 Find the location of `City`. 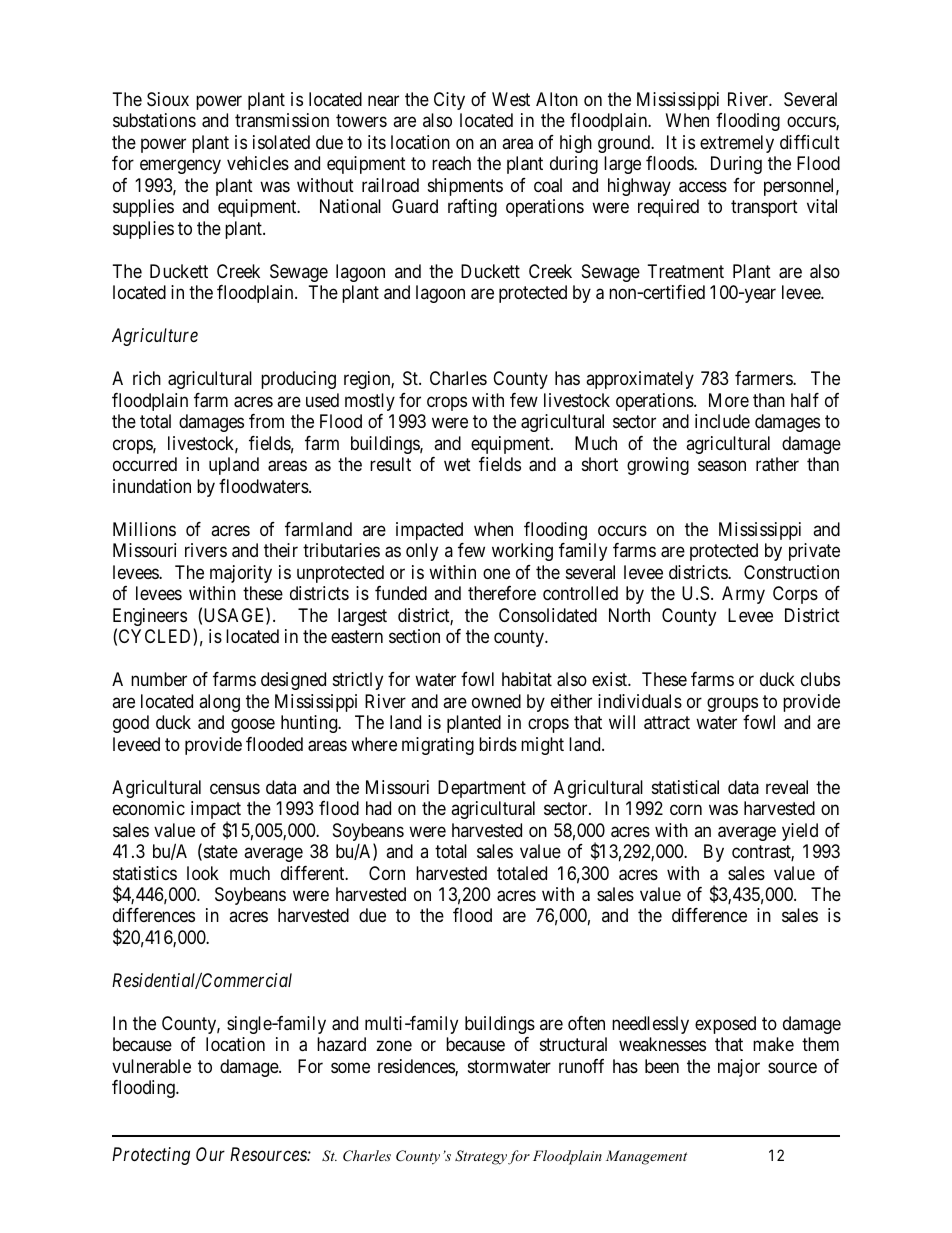

City is located at coordinates (449, 101).
